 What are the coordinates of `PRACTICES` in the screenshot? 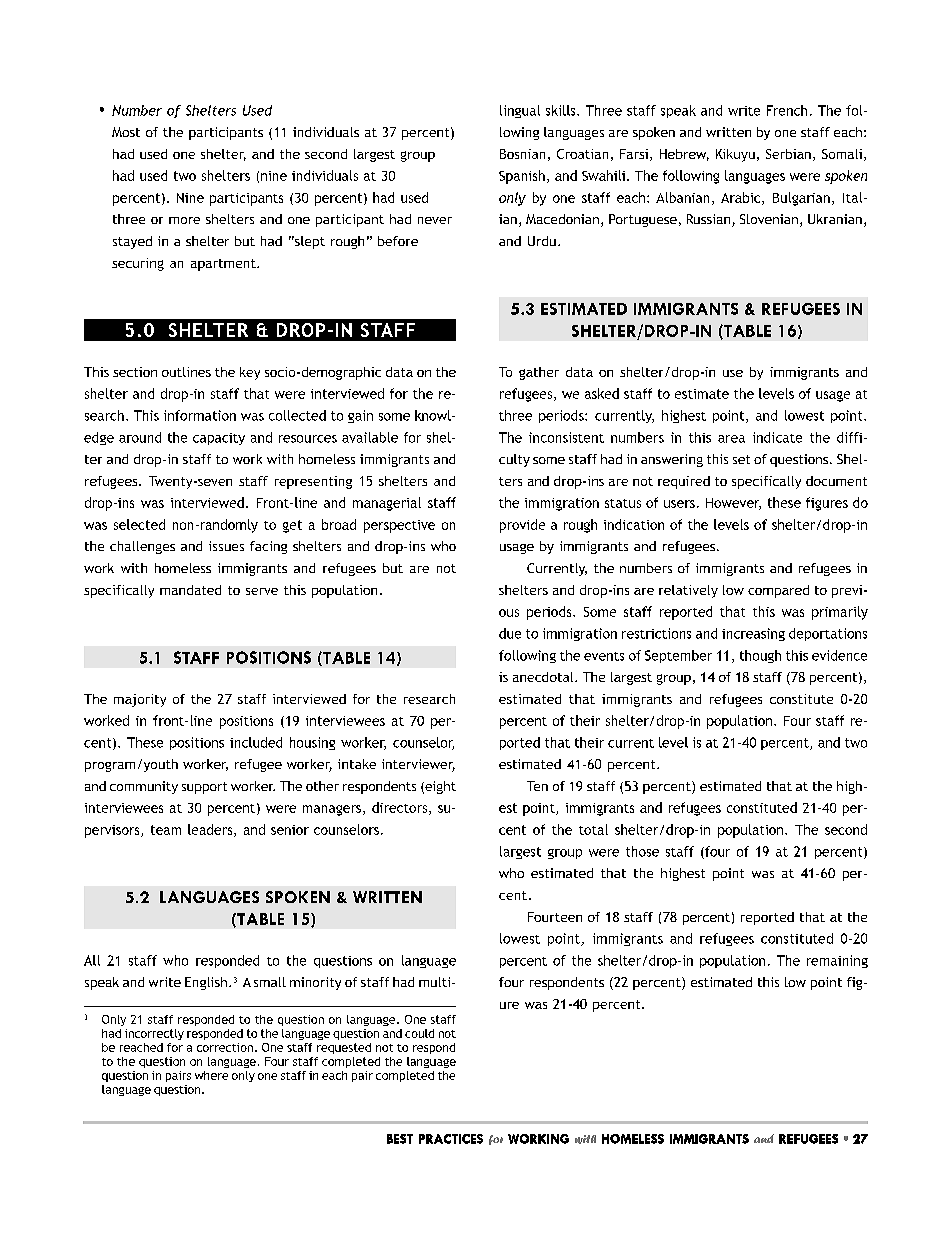 It's located at (451, 1139).
